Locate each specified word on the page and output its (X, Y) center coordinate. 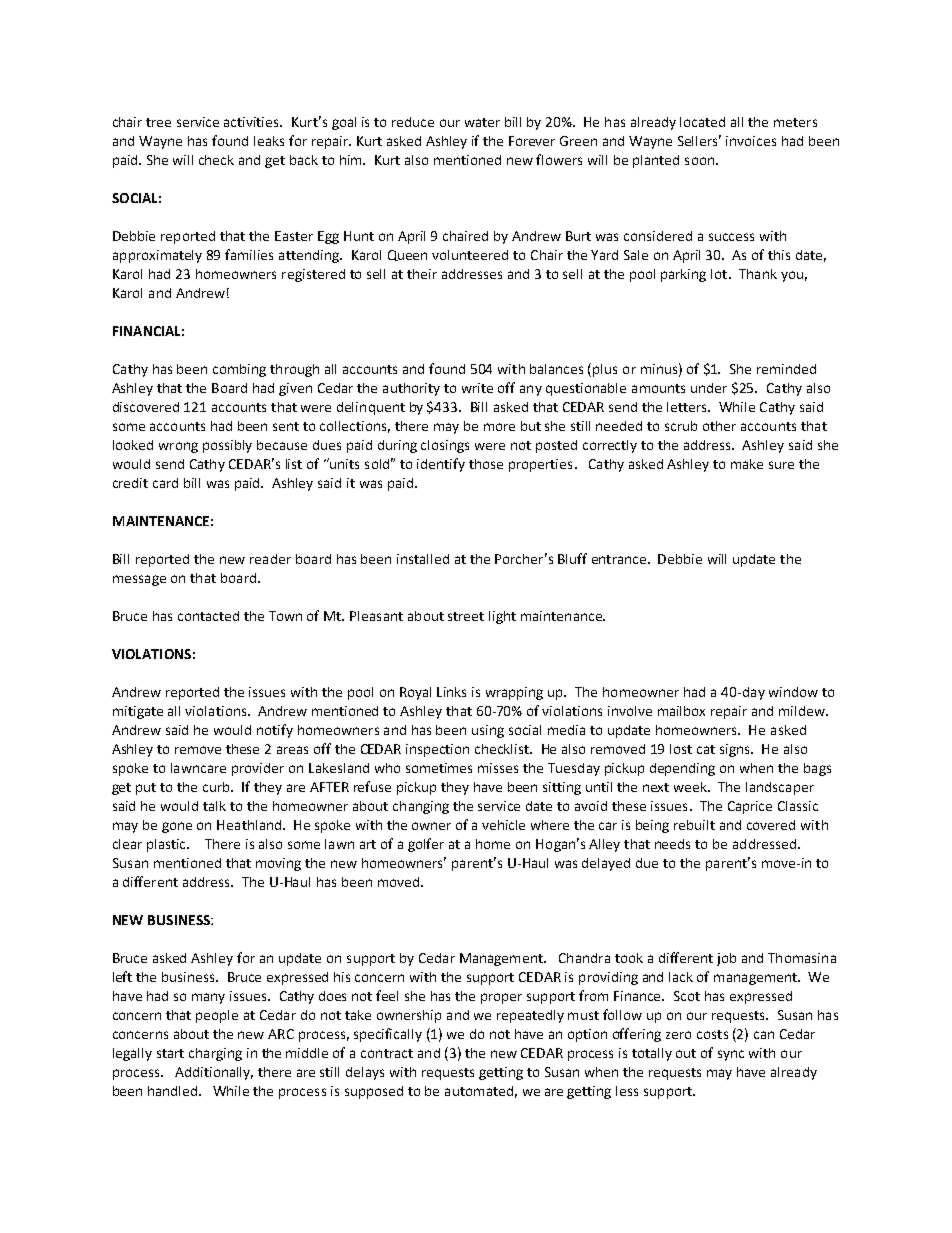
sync (731, 1055)
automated (479, 1091)
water (482, 122)
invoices (751, 141)
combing (239, 370)
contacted (208, 616)
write (477, 388)
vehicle (503, 825)
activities (253, 122)
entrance (620, 559)
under (709, 388)
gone (177, 827)
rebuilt (694, 825)
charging (215, 1054)
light (502, 617)
